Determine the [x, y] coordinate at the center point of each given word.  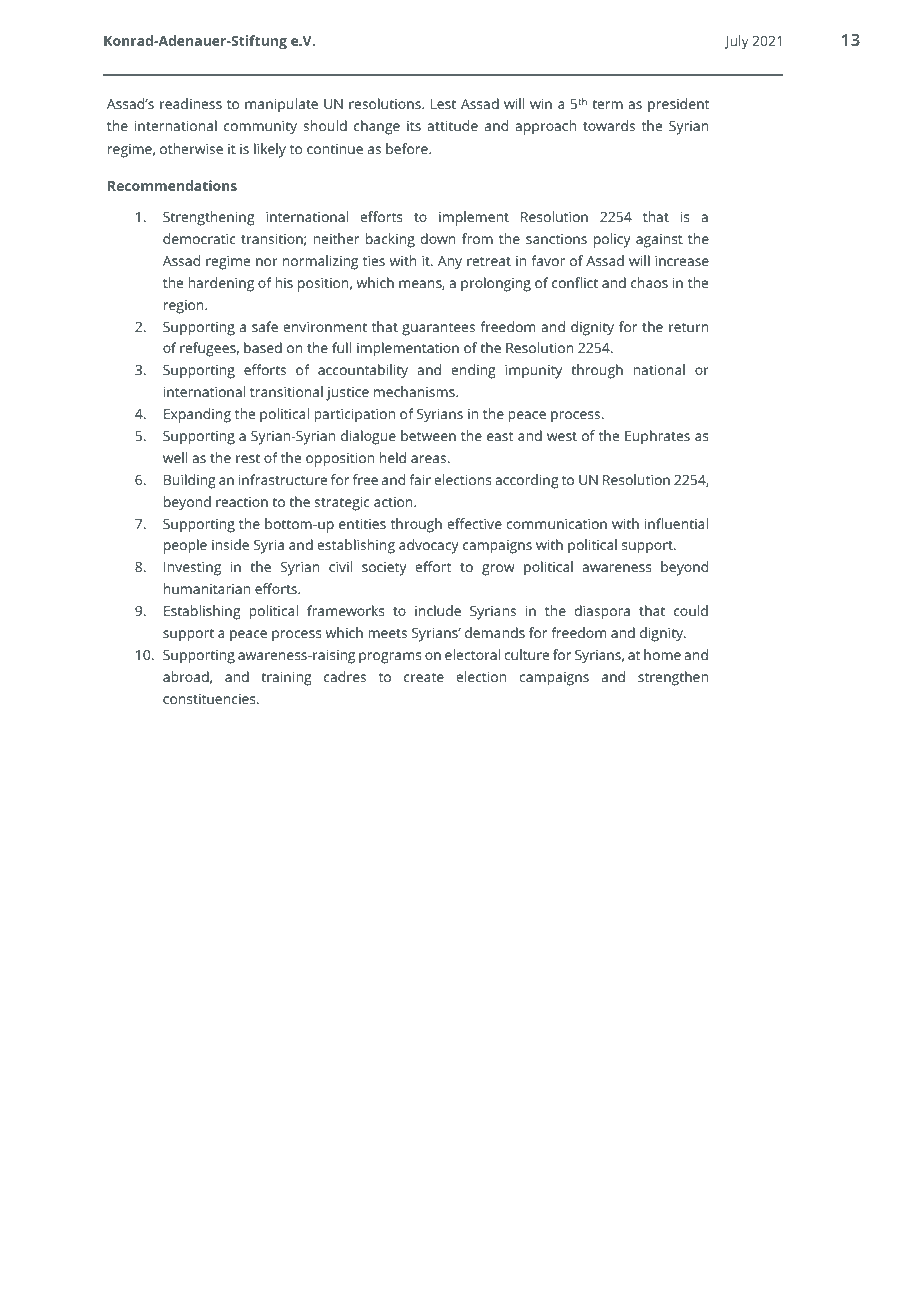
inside [230, 544]
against [659, 241]
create [424, 677]
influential [676, 523]
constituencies [210, 699]
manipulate [281, 105]
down [438, 238]
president [678, 105]
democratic [199, 238]
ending [473, 371]
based [263, 347]
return [689, 327]
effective [475, 523]
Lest [443, 104]
